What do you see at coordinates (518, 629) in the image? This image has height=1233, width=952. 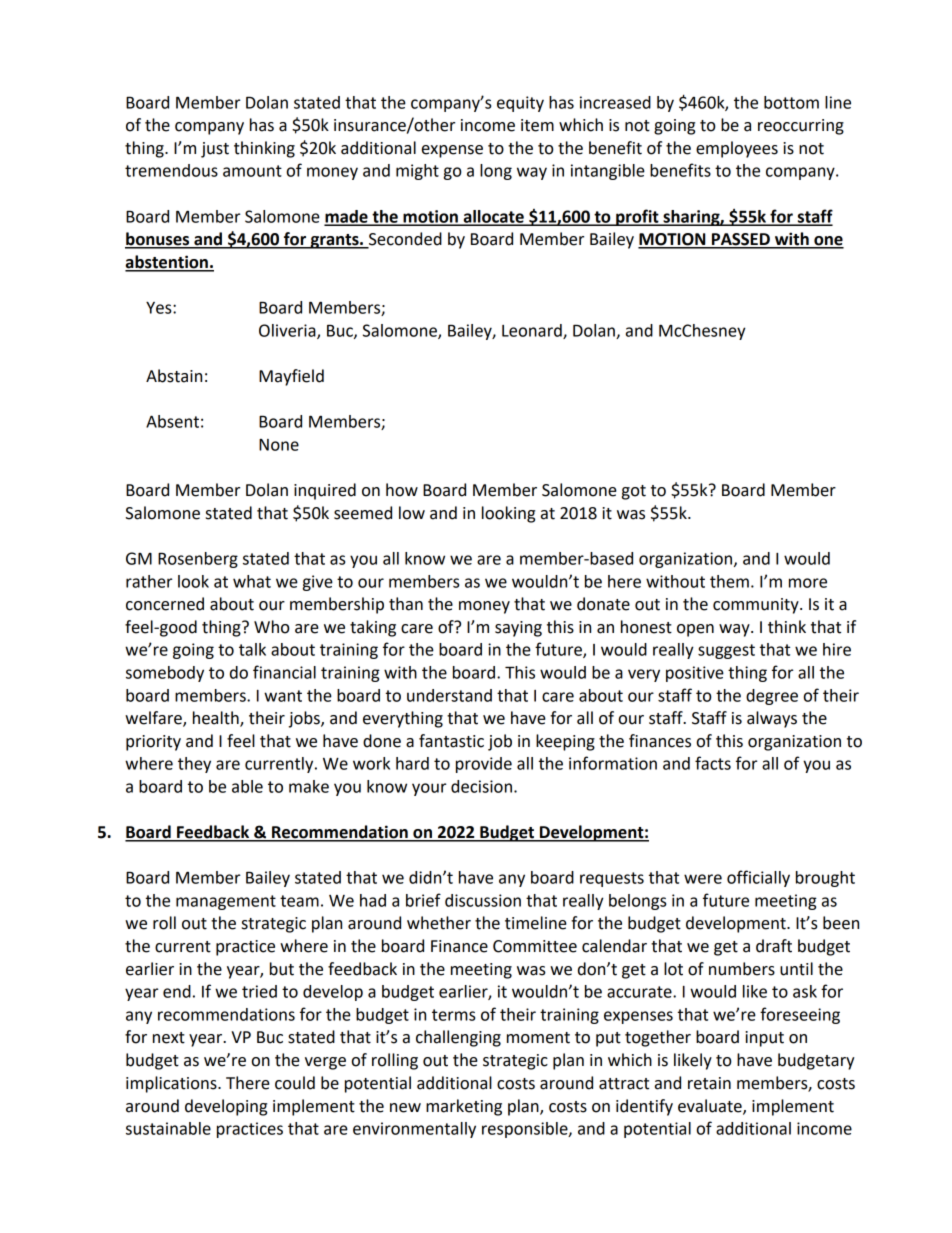 I see `saying` at bounding box center [518, 629].
